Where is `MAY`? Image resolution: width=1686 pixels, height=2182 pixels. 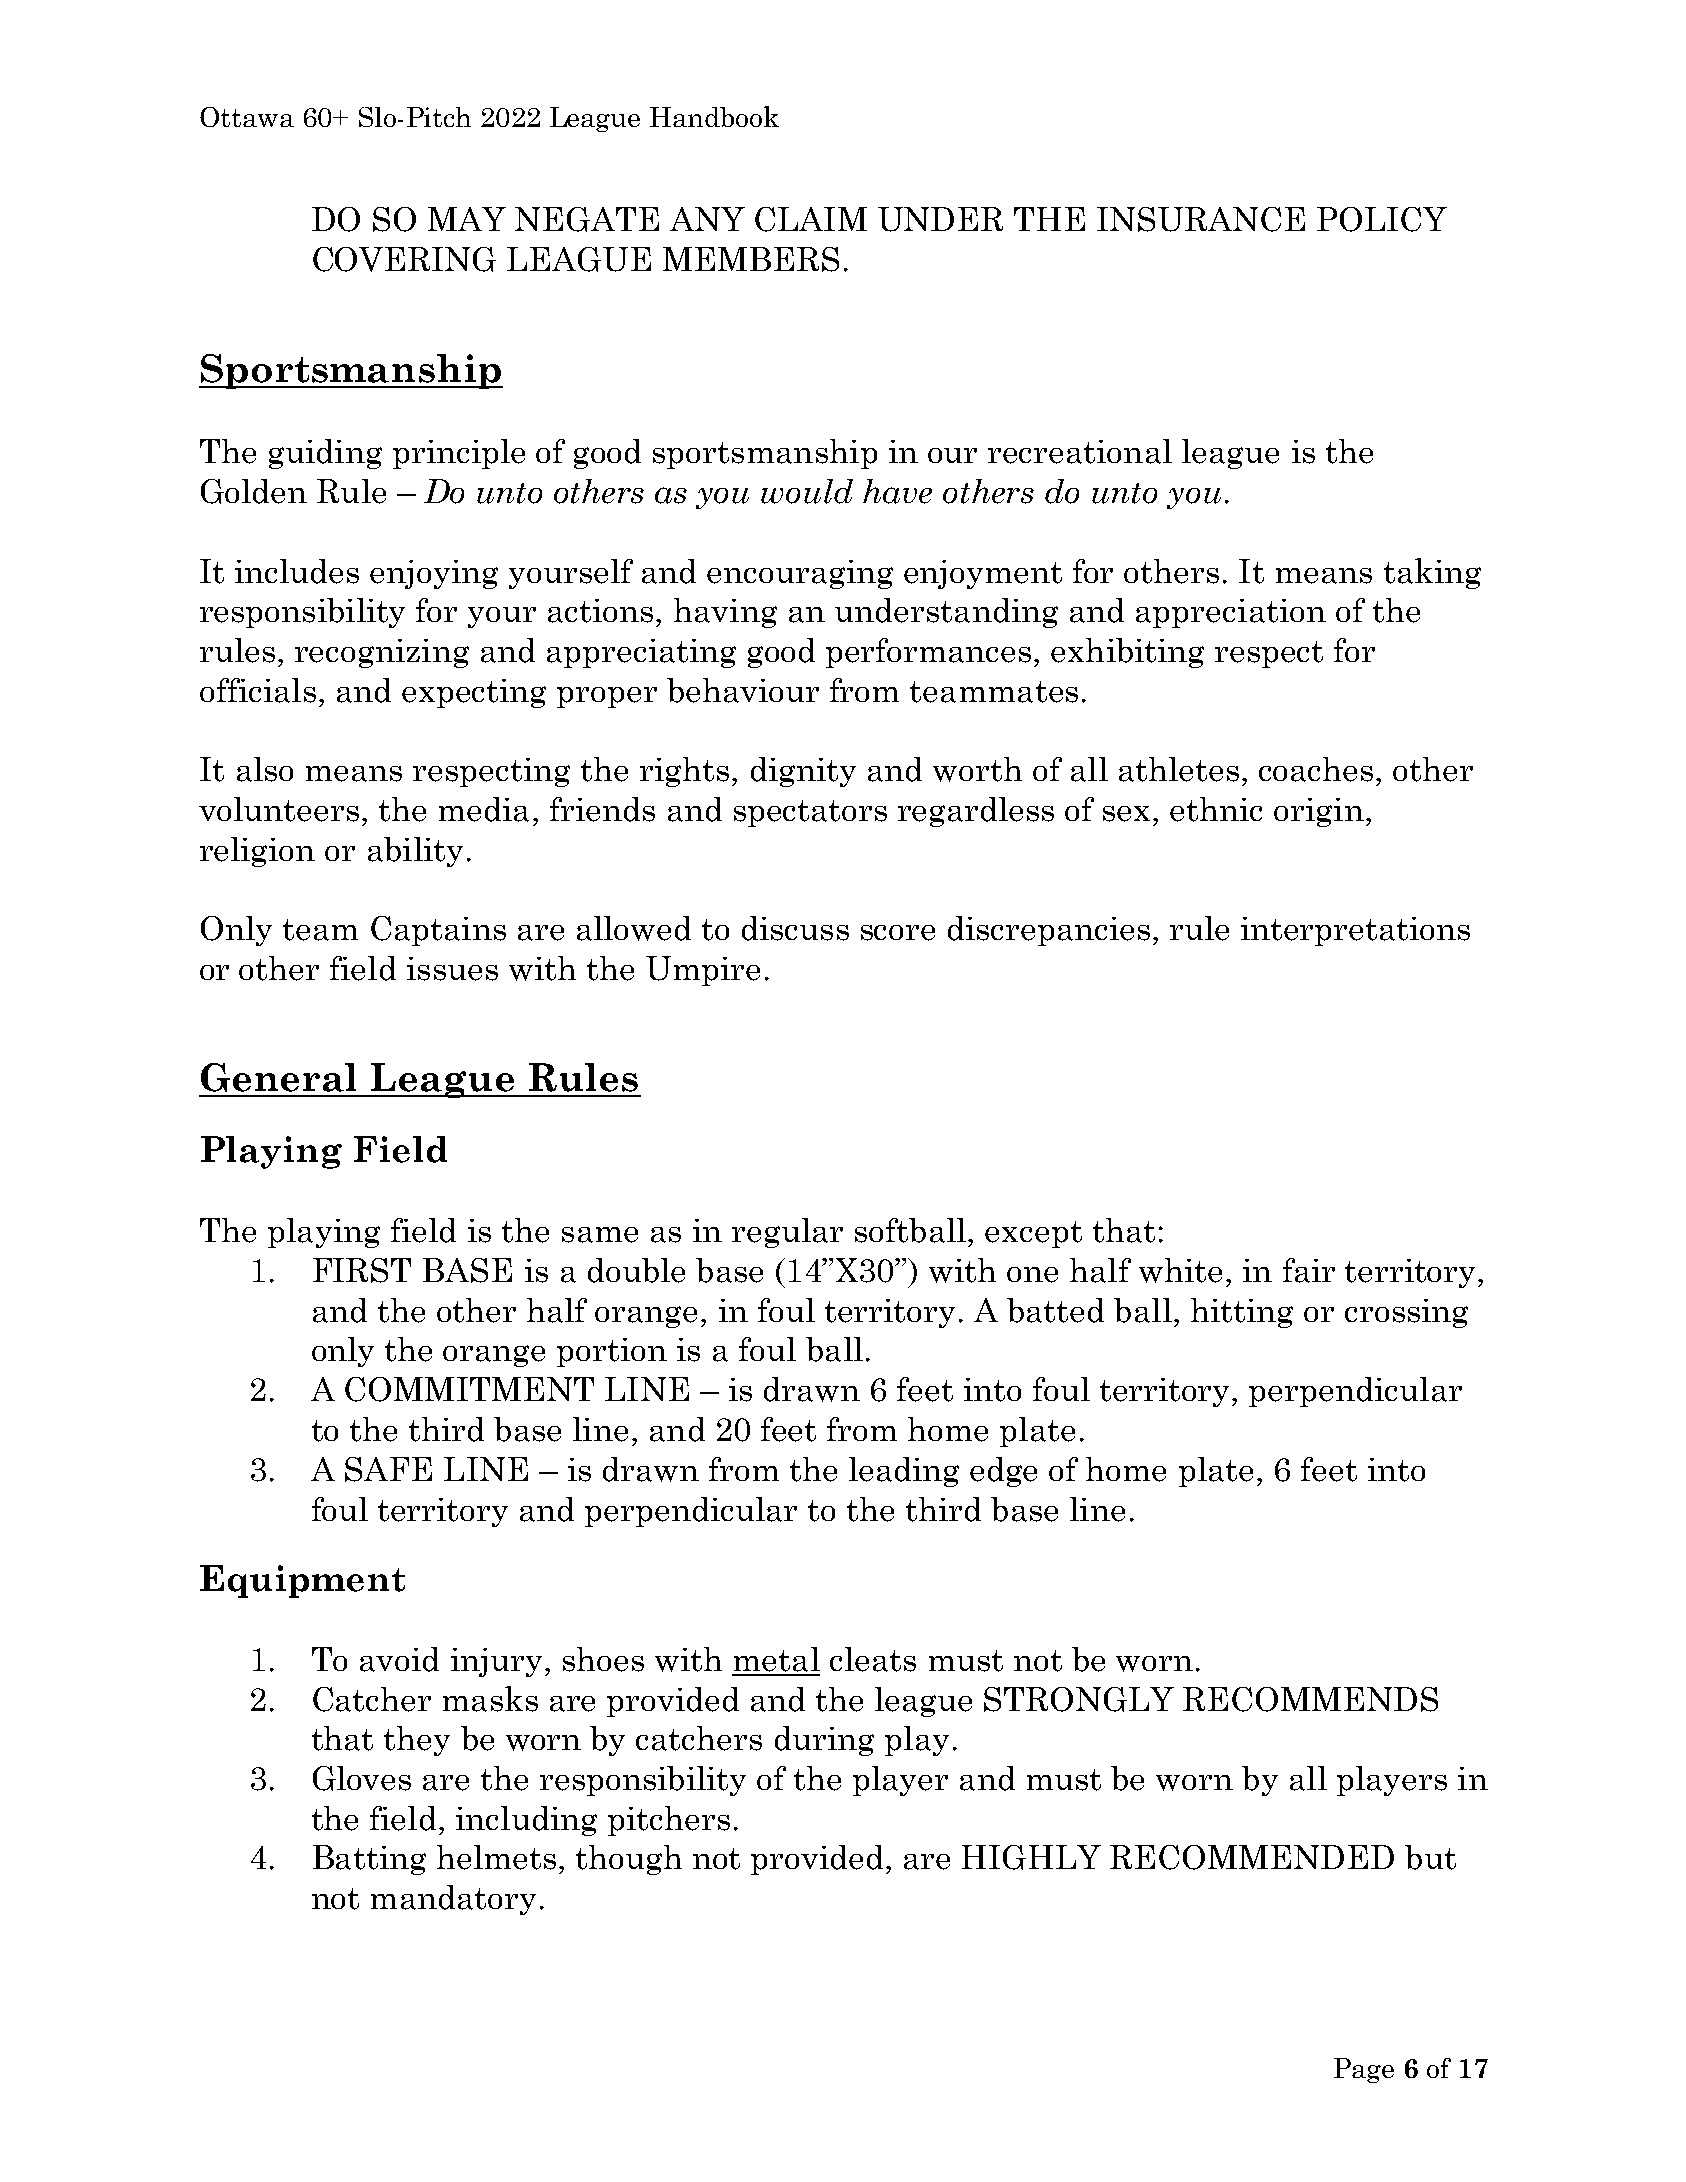
MAY is located at coordinates (467, 219).
